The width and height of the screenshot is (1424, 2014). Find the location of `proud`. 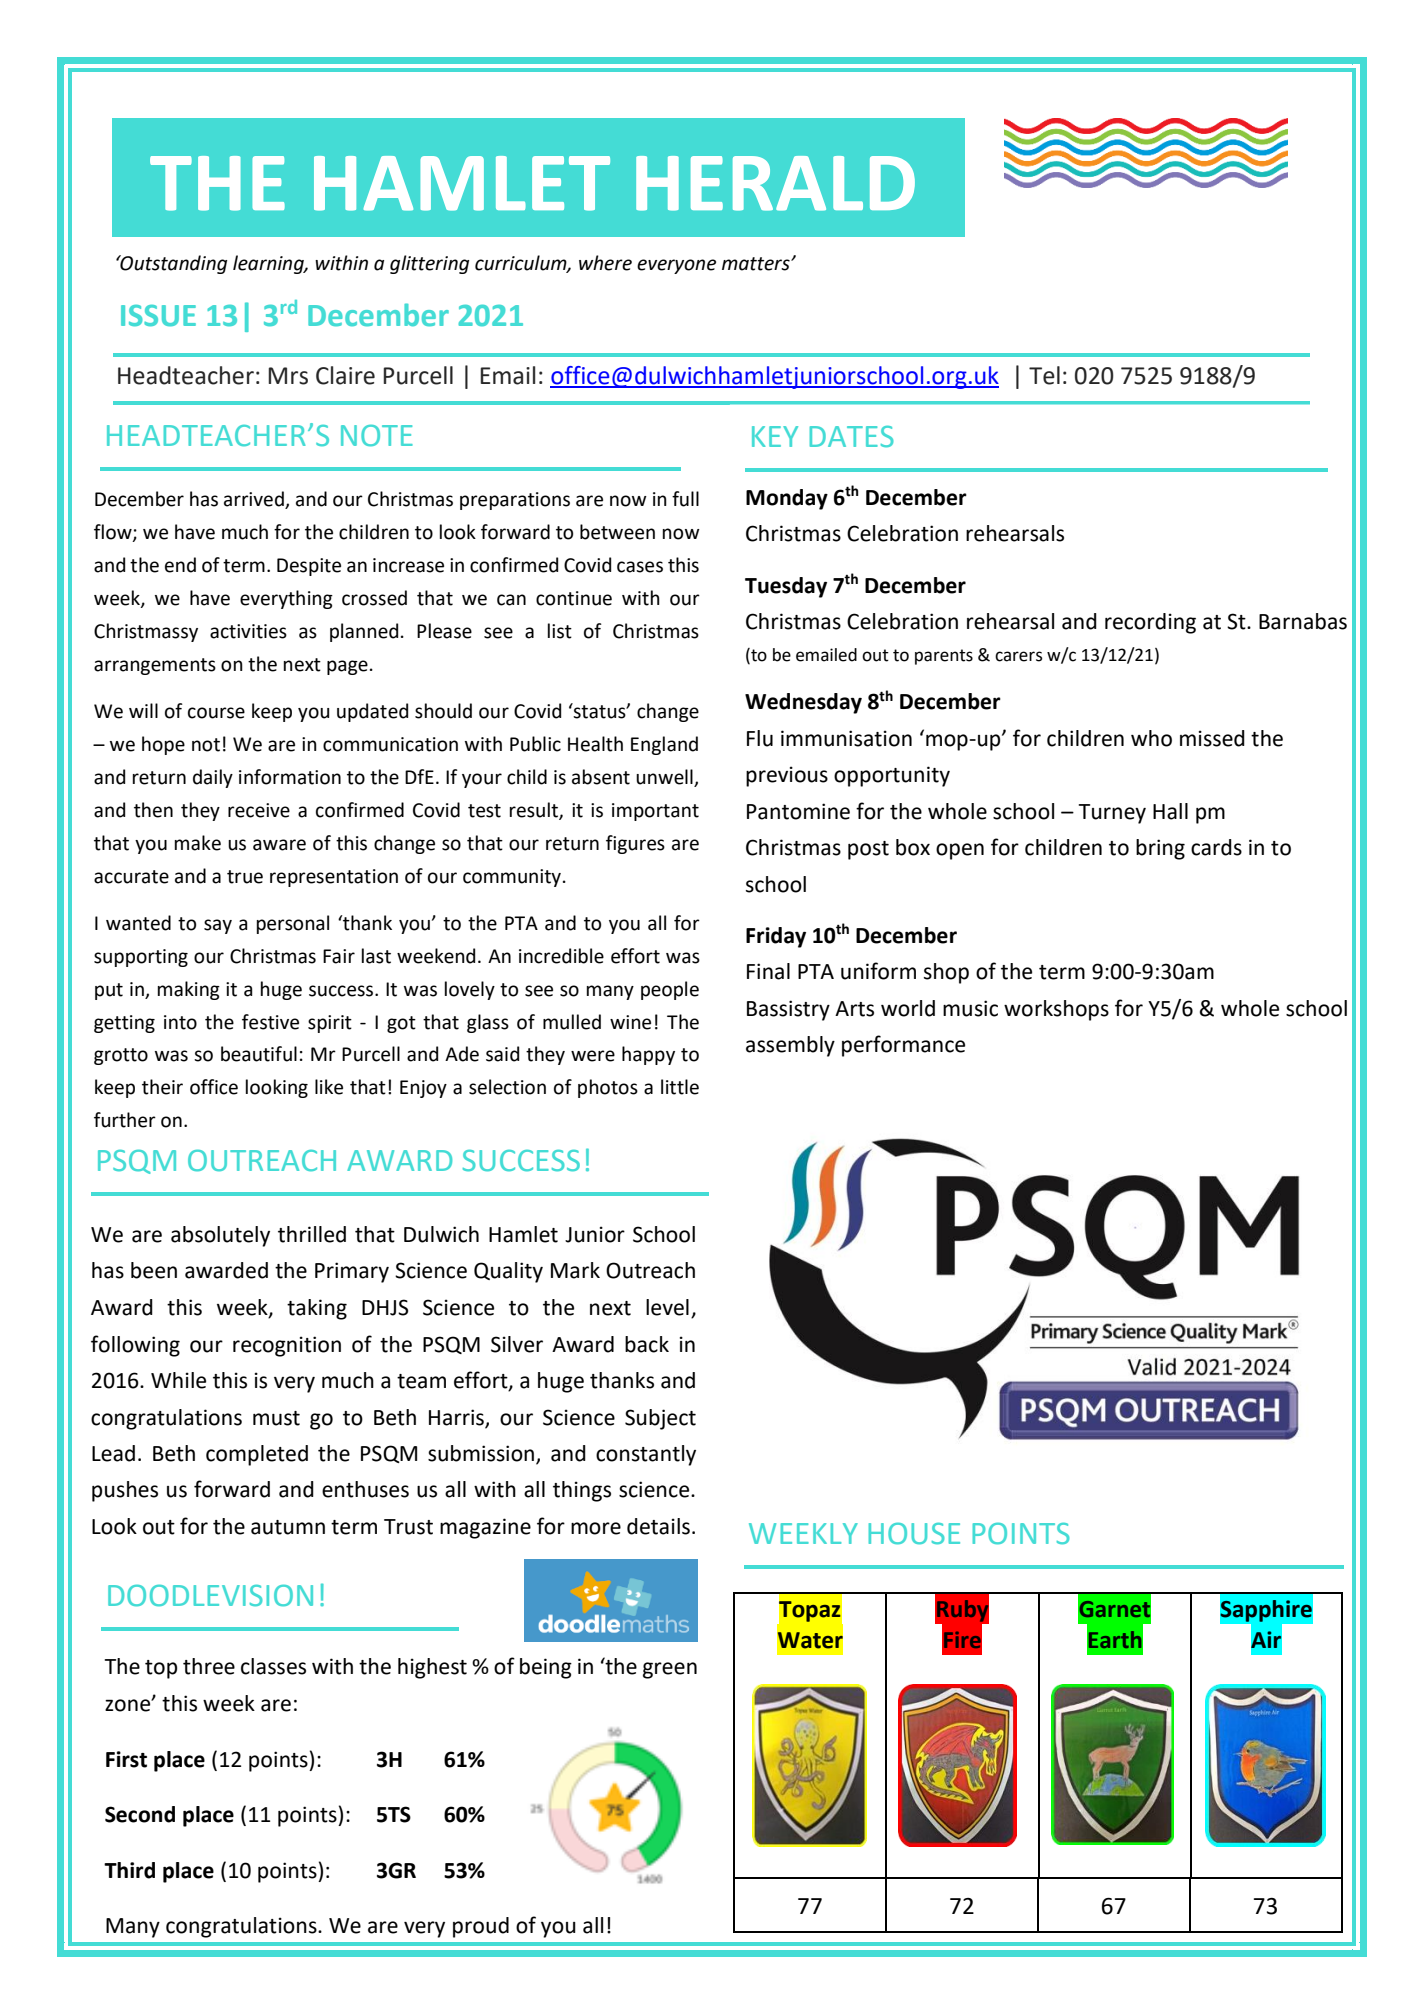

proud is located at coordinates (481, 1927).
